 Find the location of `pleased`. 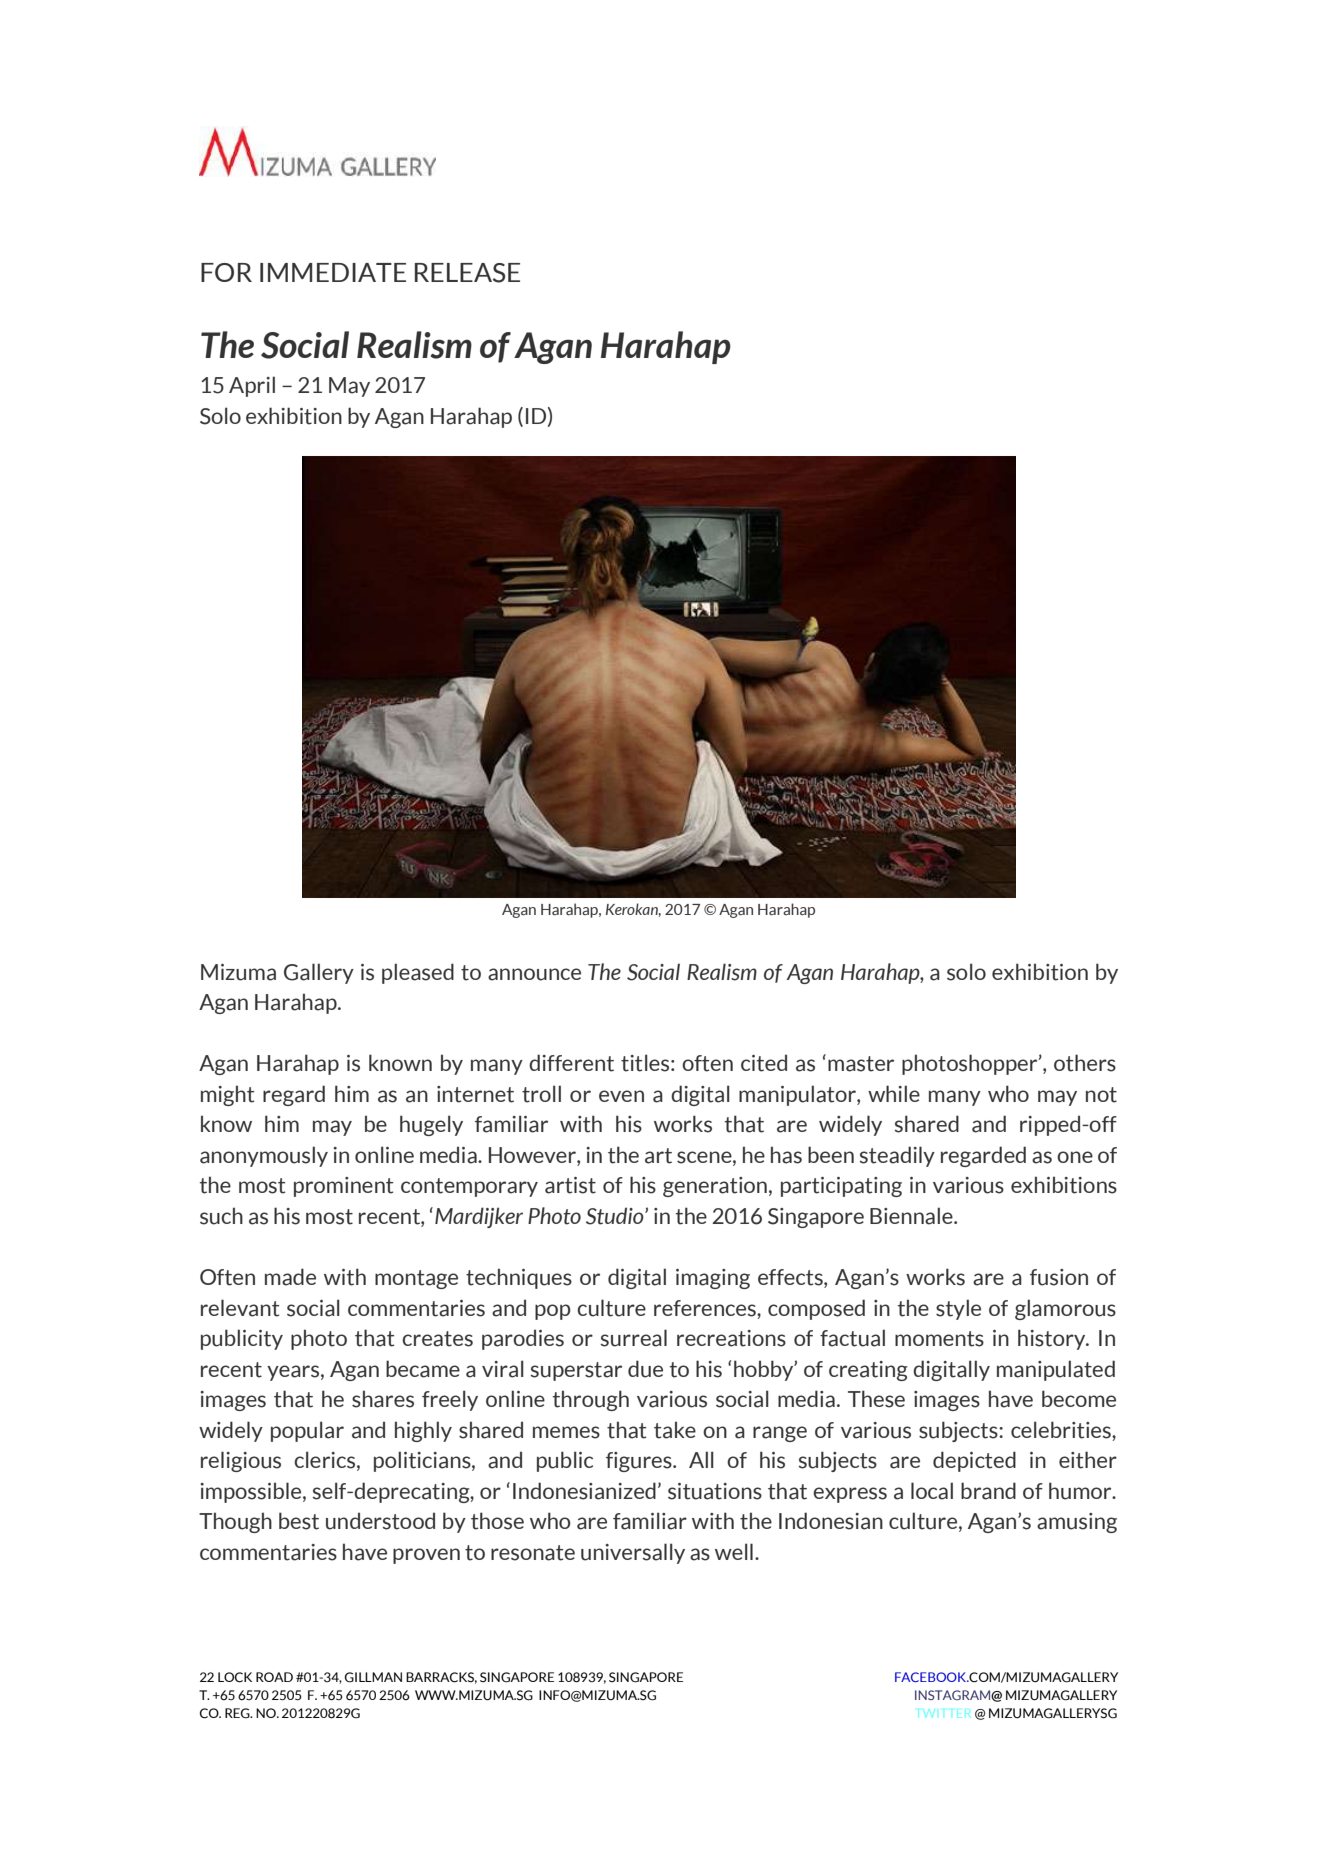

pleased is located at coordinates (418, 973).
